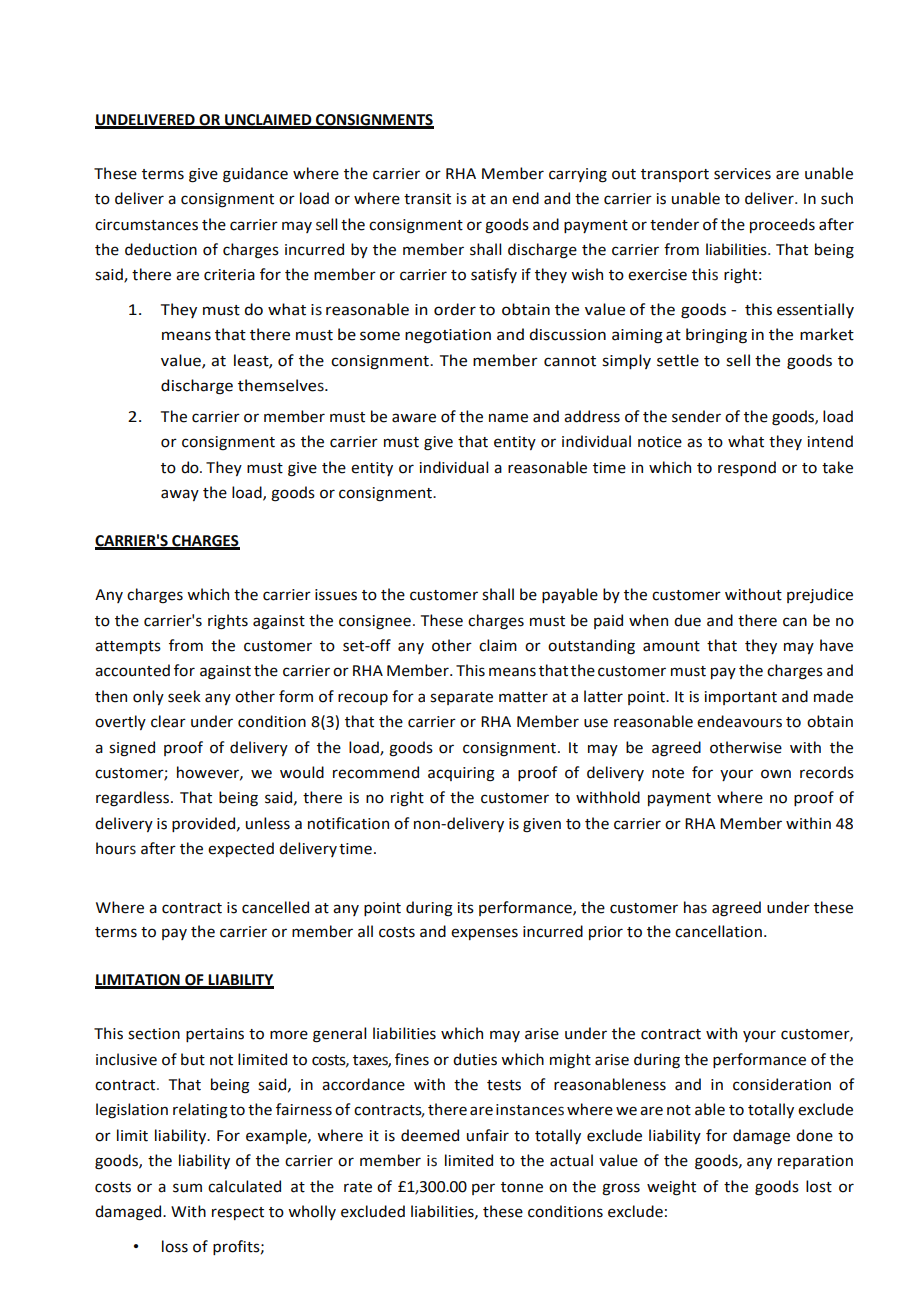  What do you see at coordinates (782, 225) in the screenshot?
I see `proceeds` at bounding box center [782, 225].
